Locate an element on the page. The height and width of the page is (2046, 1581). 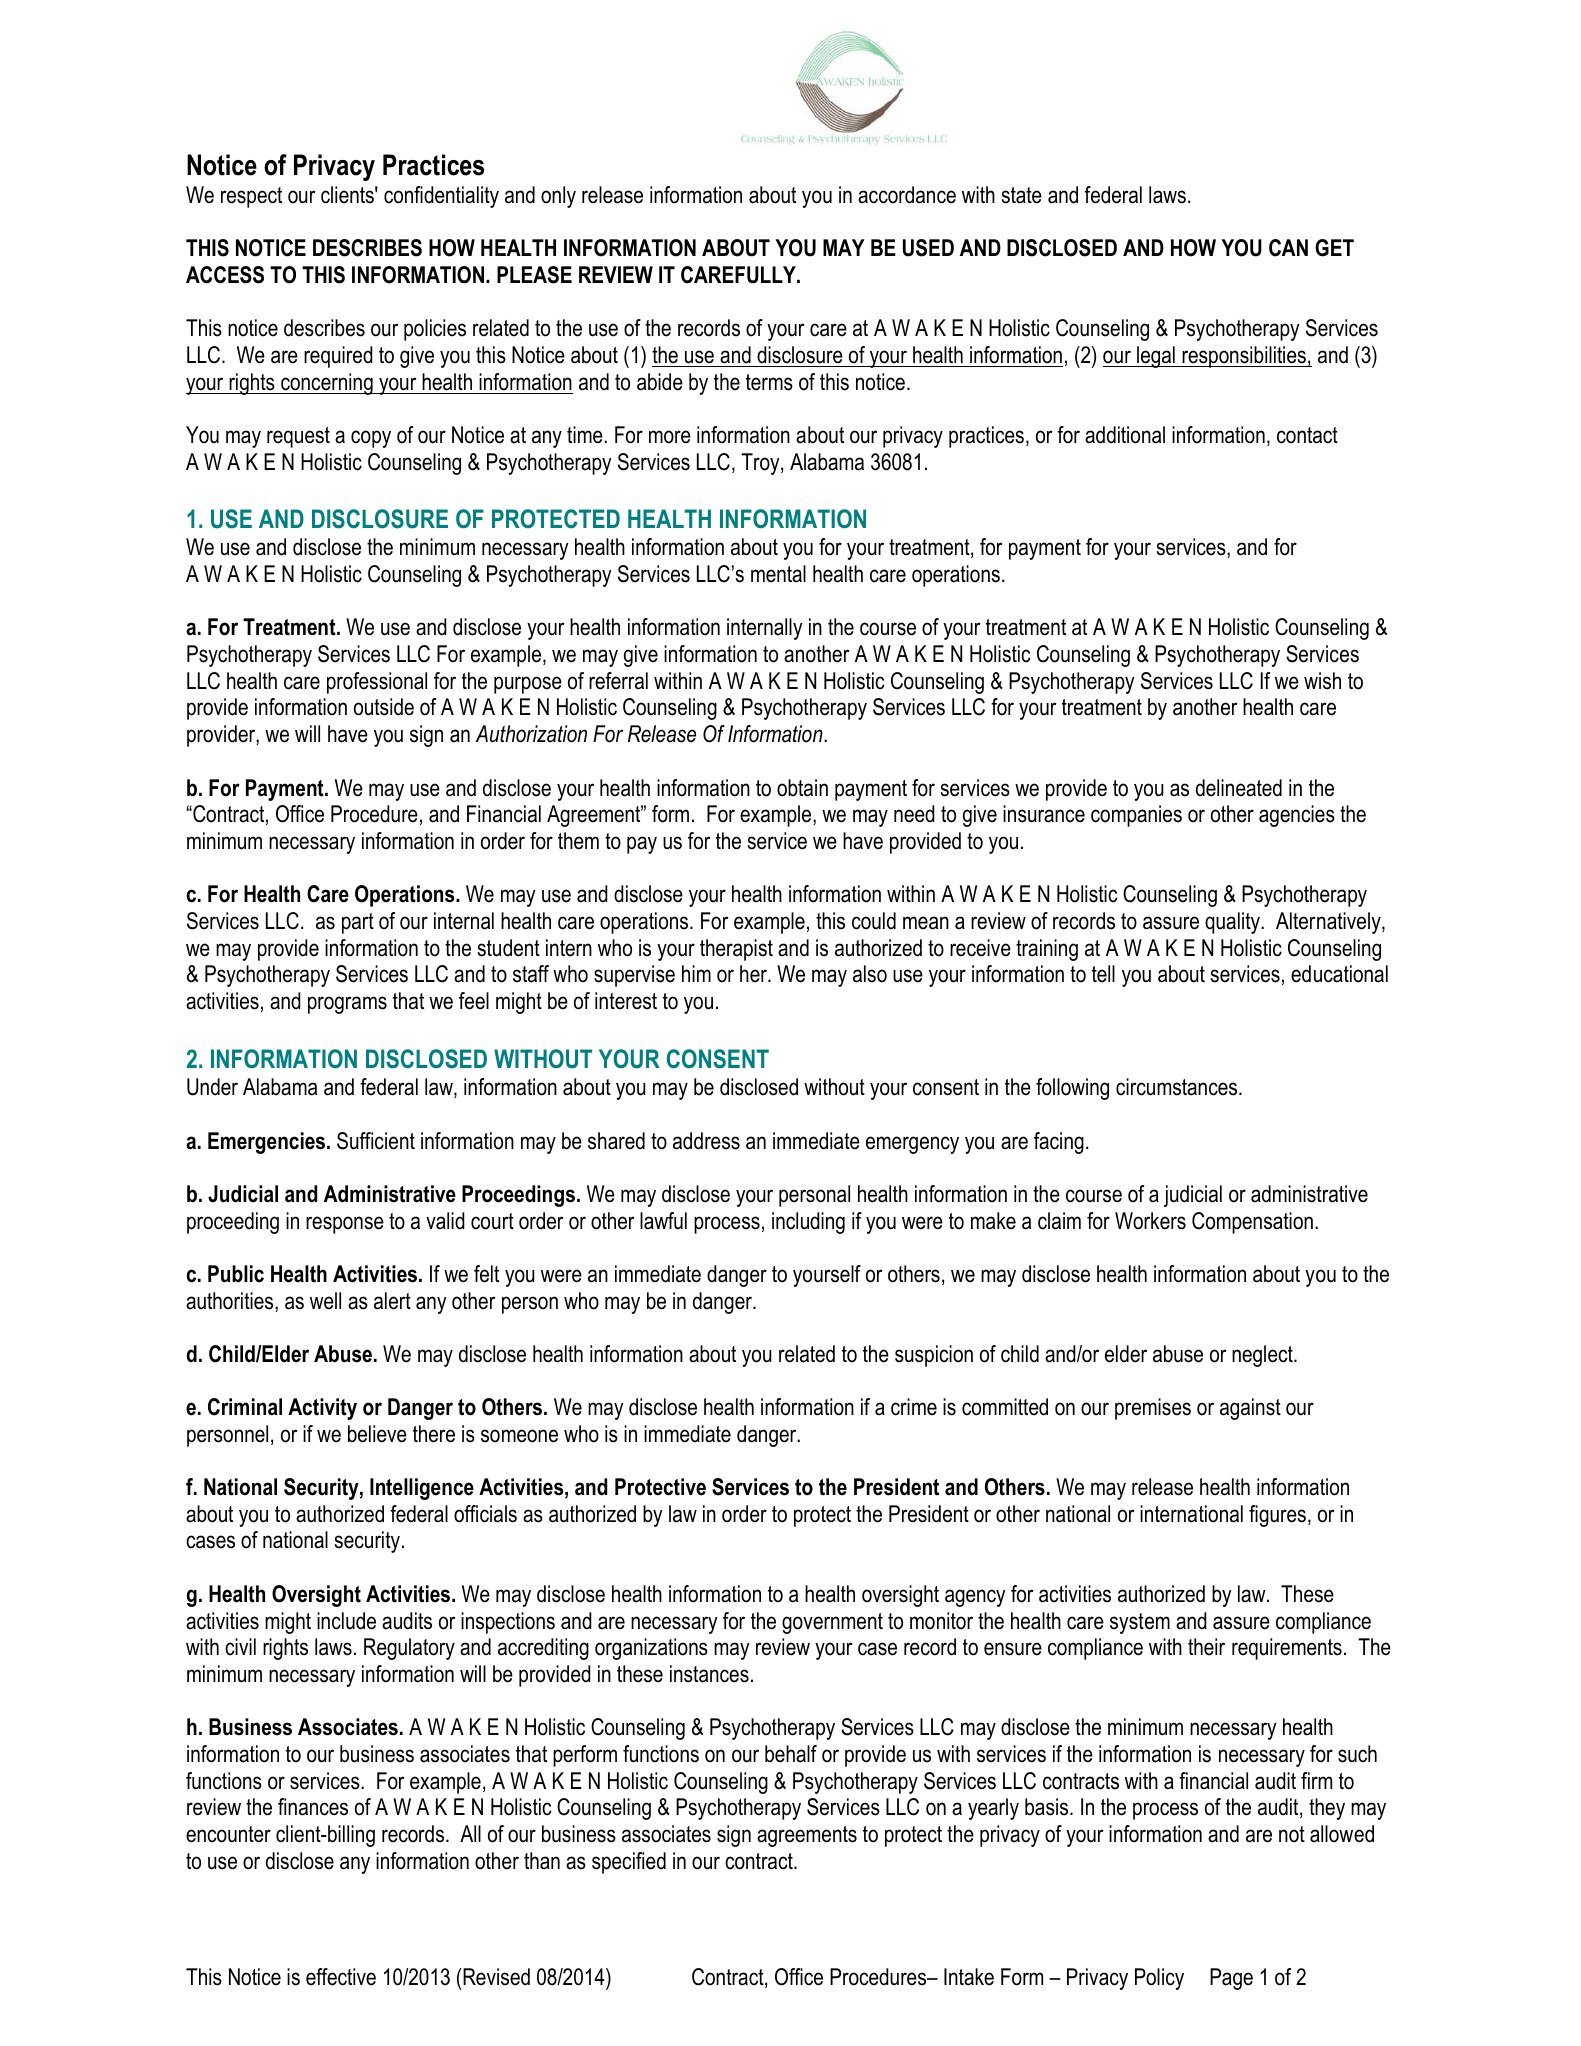
mental is located at coordinates (778, 574).
